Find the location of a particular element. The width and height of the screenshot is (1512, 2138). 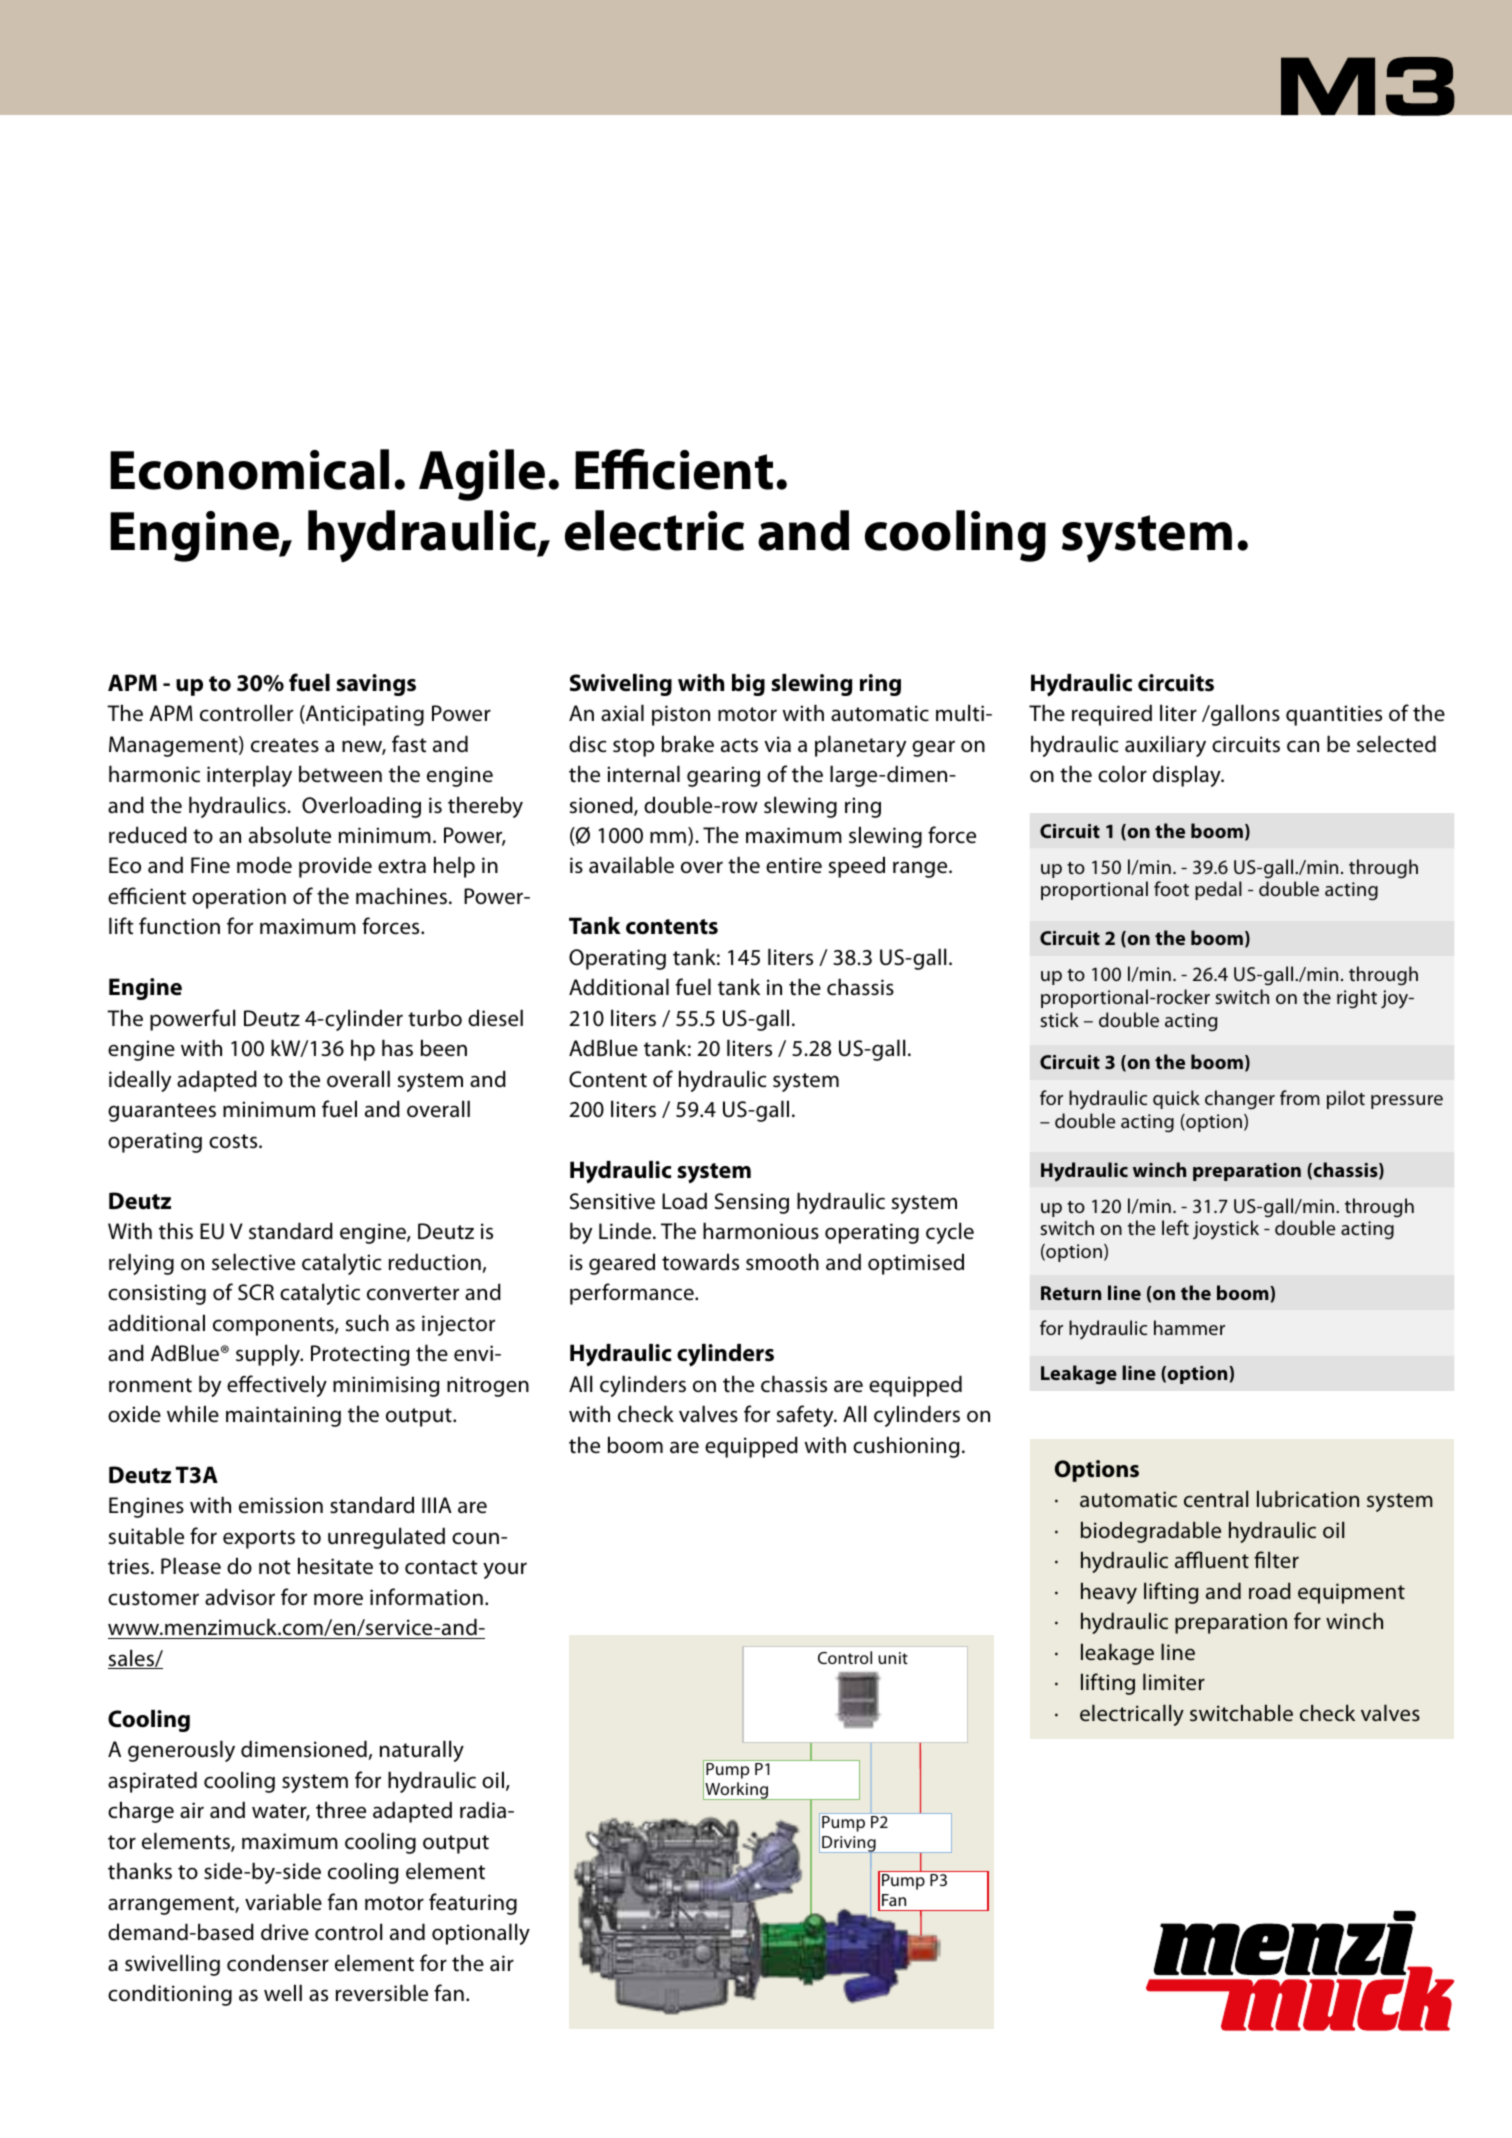

hammer is located at coordinates (1189, 1327).
